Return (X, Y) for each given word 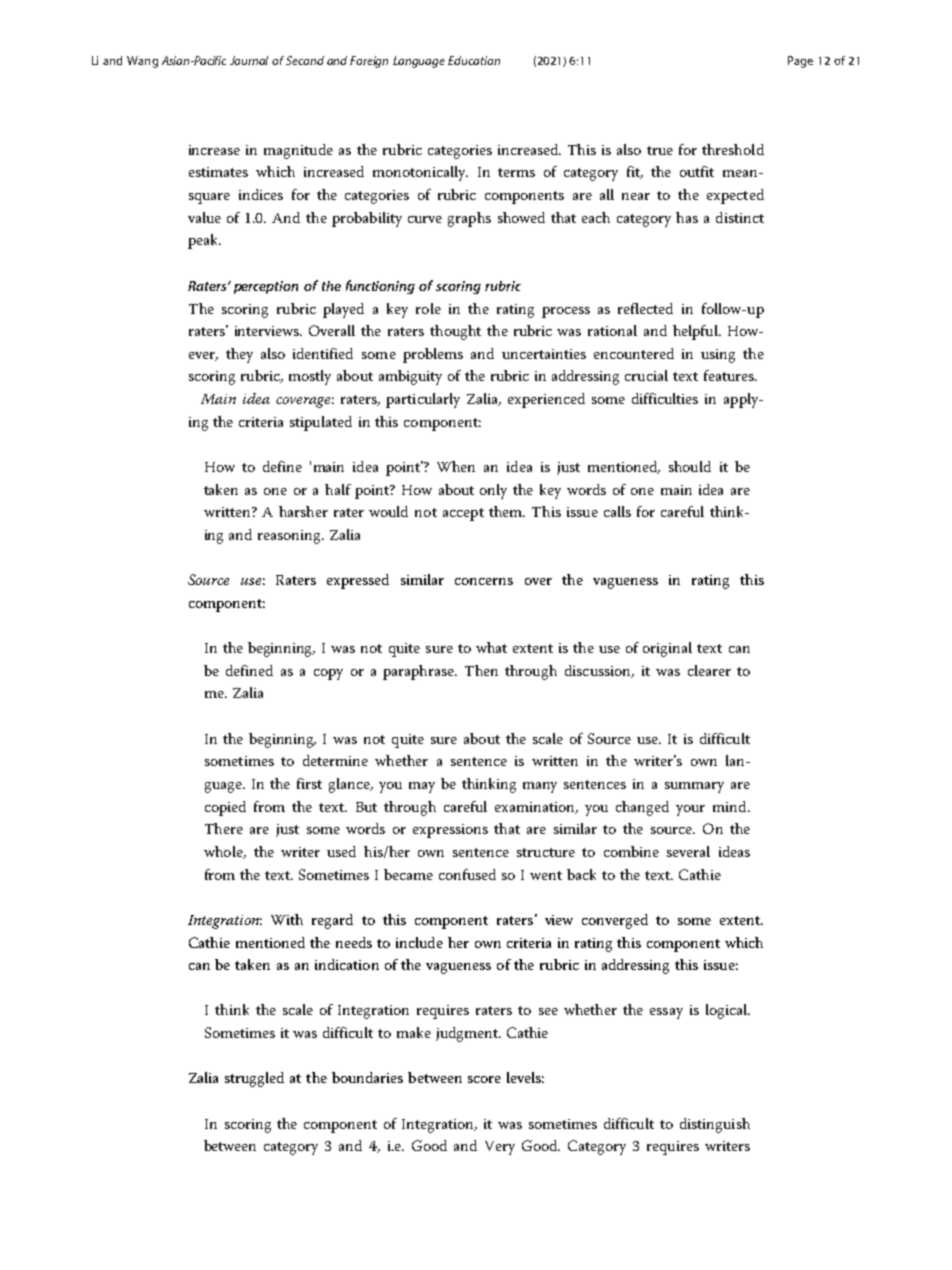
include (419, 942)
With (287, 919)
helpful (696, 332)
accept (463, 514)
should (690, 466)
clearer (709, 670)
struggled (254, 1079)
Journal (249, 60)
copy (328, 674)
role (428, 308)
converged (615, 921)
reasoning (290, 537)
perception (266, 287)
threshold (733, 149)
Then (481, 670)
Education (474, 60)
